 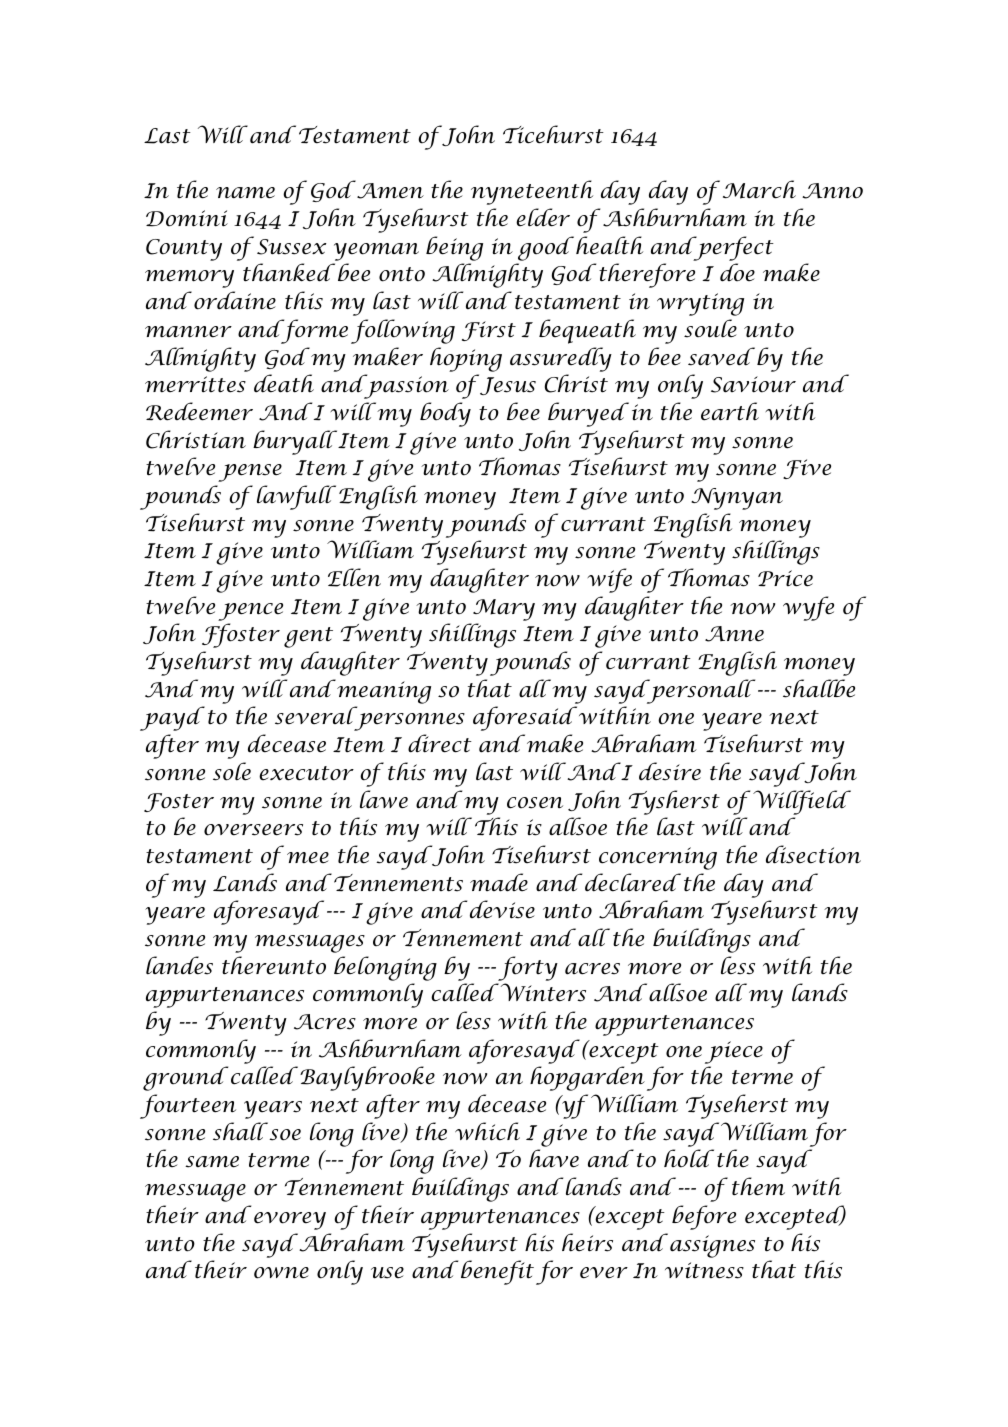 I want to click on pense, so click(x=250, y=473).
